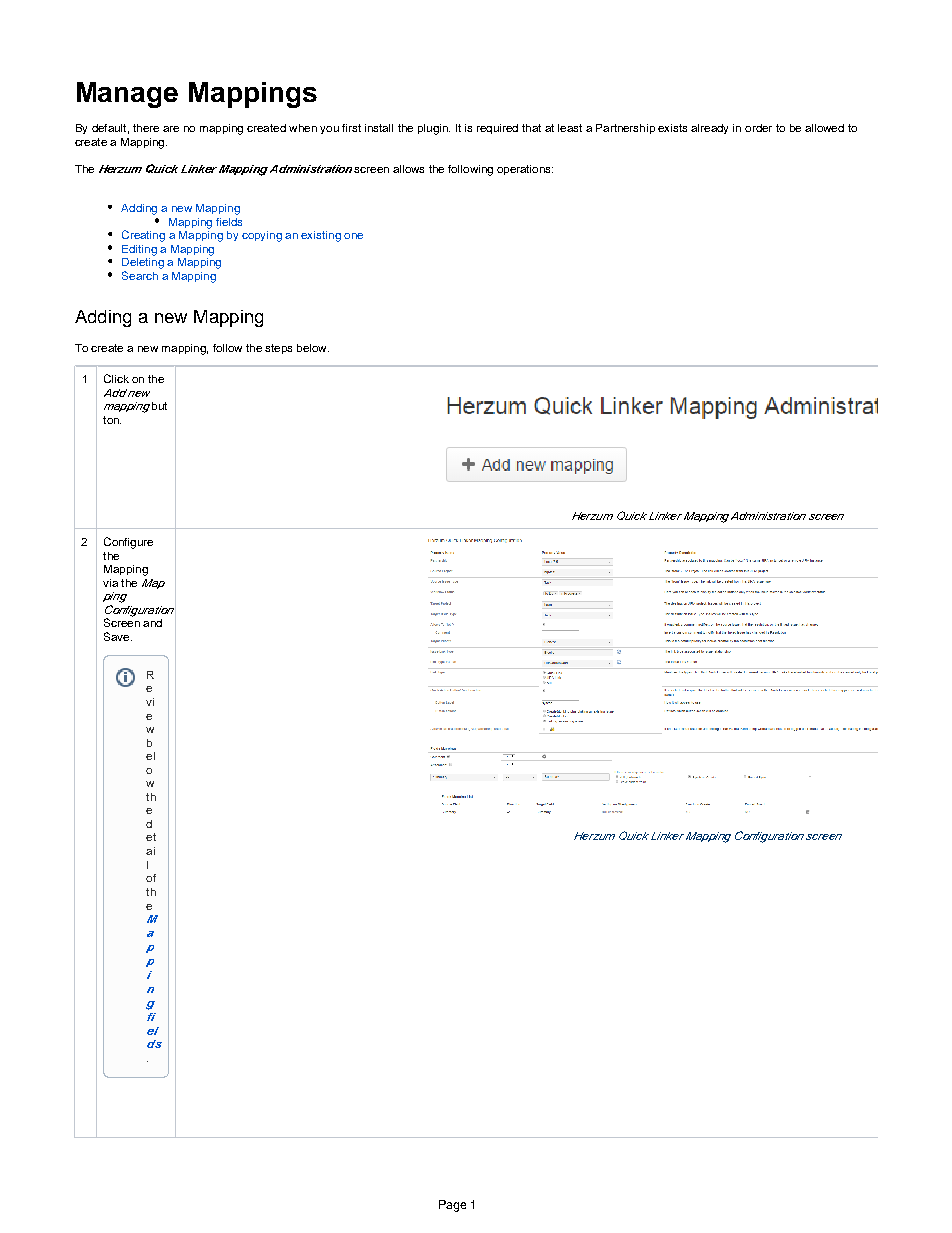  I want to click on required, so click(497, 129).
